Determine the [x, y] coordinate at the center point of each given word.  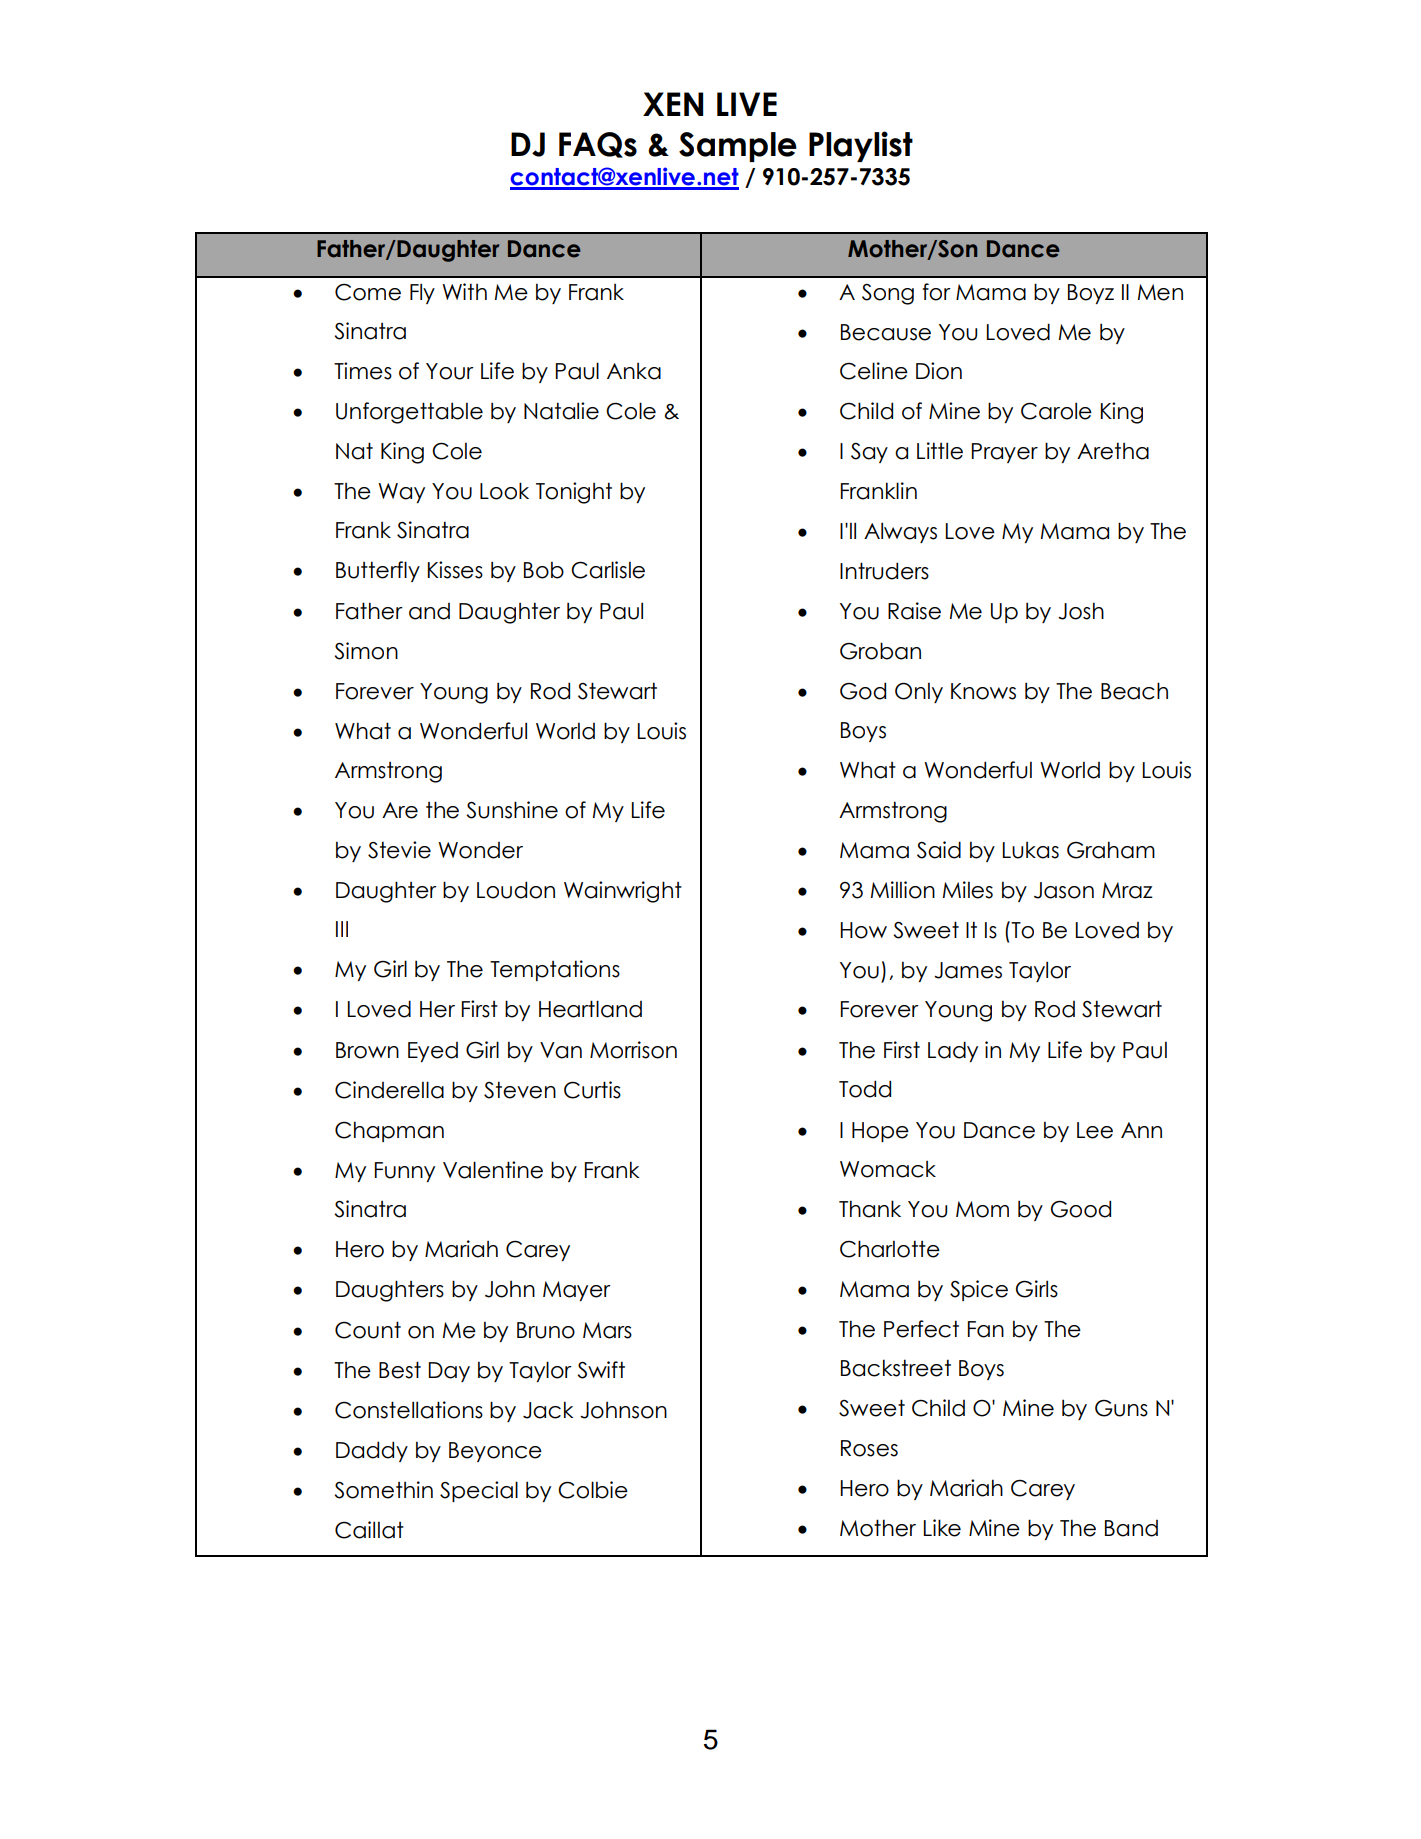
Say [869, 453]
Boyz [1091, 294]
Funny [404, 1172]
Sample [738, 147]
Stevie [399, 850]
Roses [869, 1448]
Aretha [1113, 451]
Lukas [1030, 850]
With [464, 291]
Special [479, 1491]
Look [504, 491]
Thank [870, 1209]
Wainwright [623, 892]
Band [1131, 1528]
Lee [1095, 1130]
